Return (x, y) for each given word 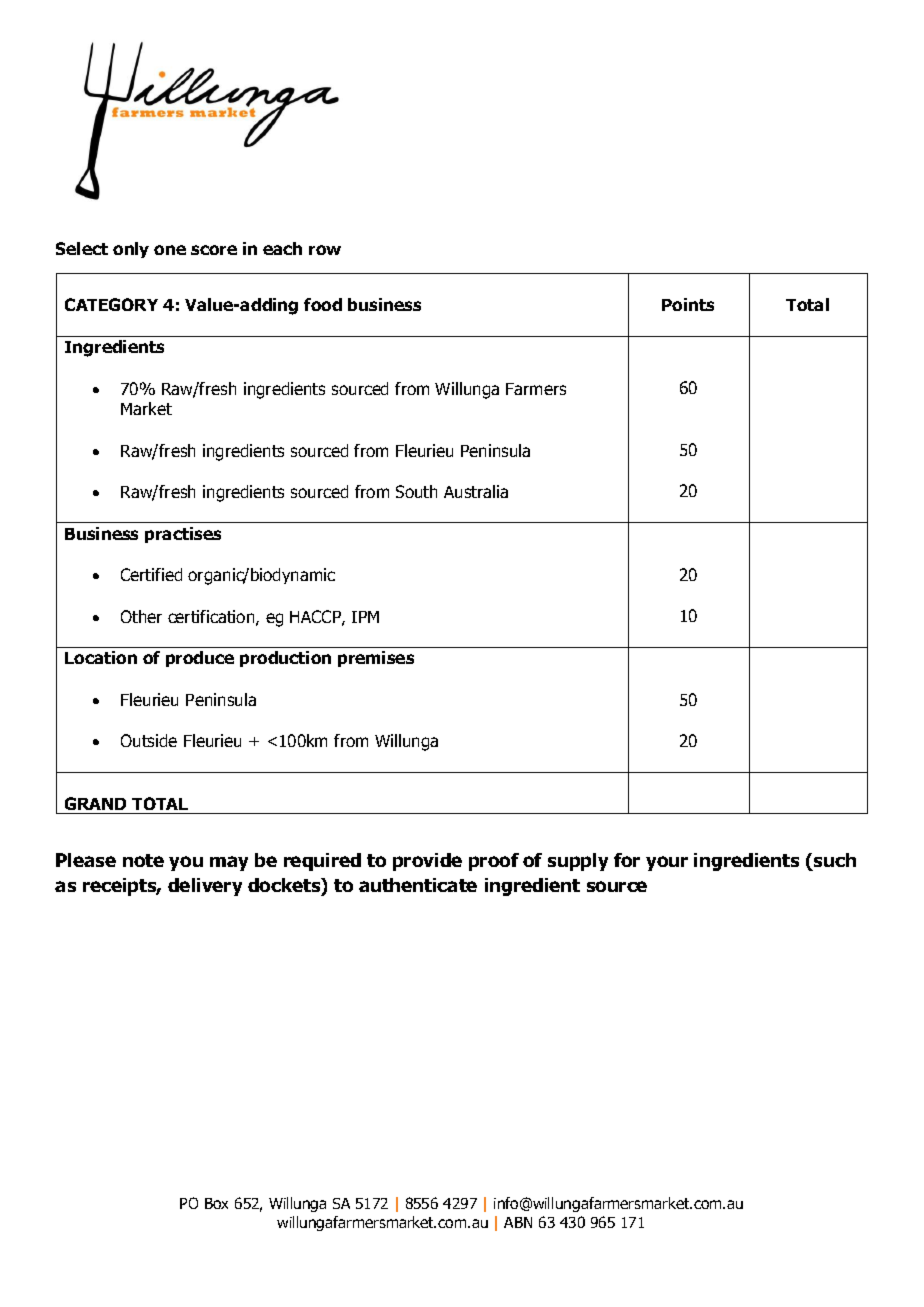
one (170, 250)
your (667, 863)
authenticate (418, 885)
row (325, 250)
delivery (205, 887)
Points (688, 304)
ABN (518, 1222)
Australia (476, 491)
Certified (151, 574)
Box (216, 1203)
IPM (365, 617)
